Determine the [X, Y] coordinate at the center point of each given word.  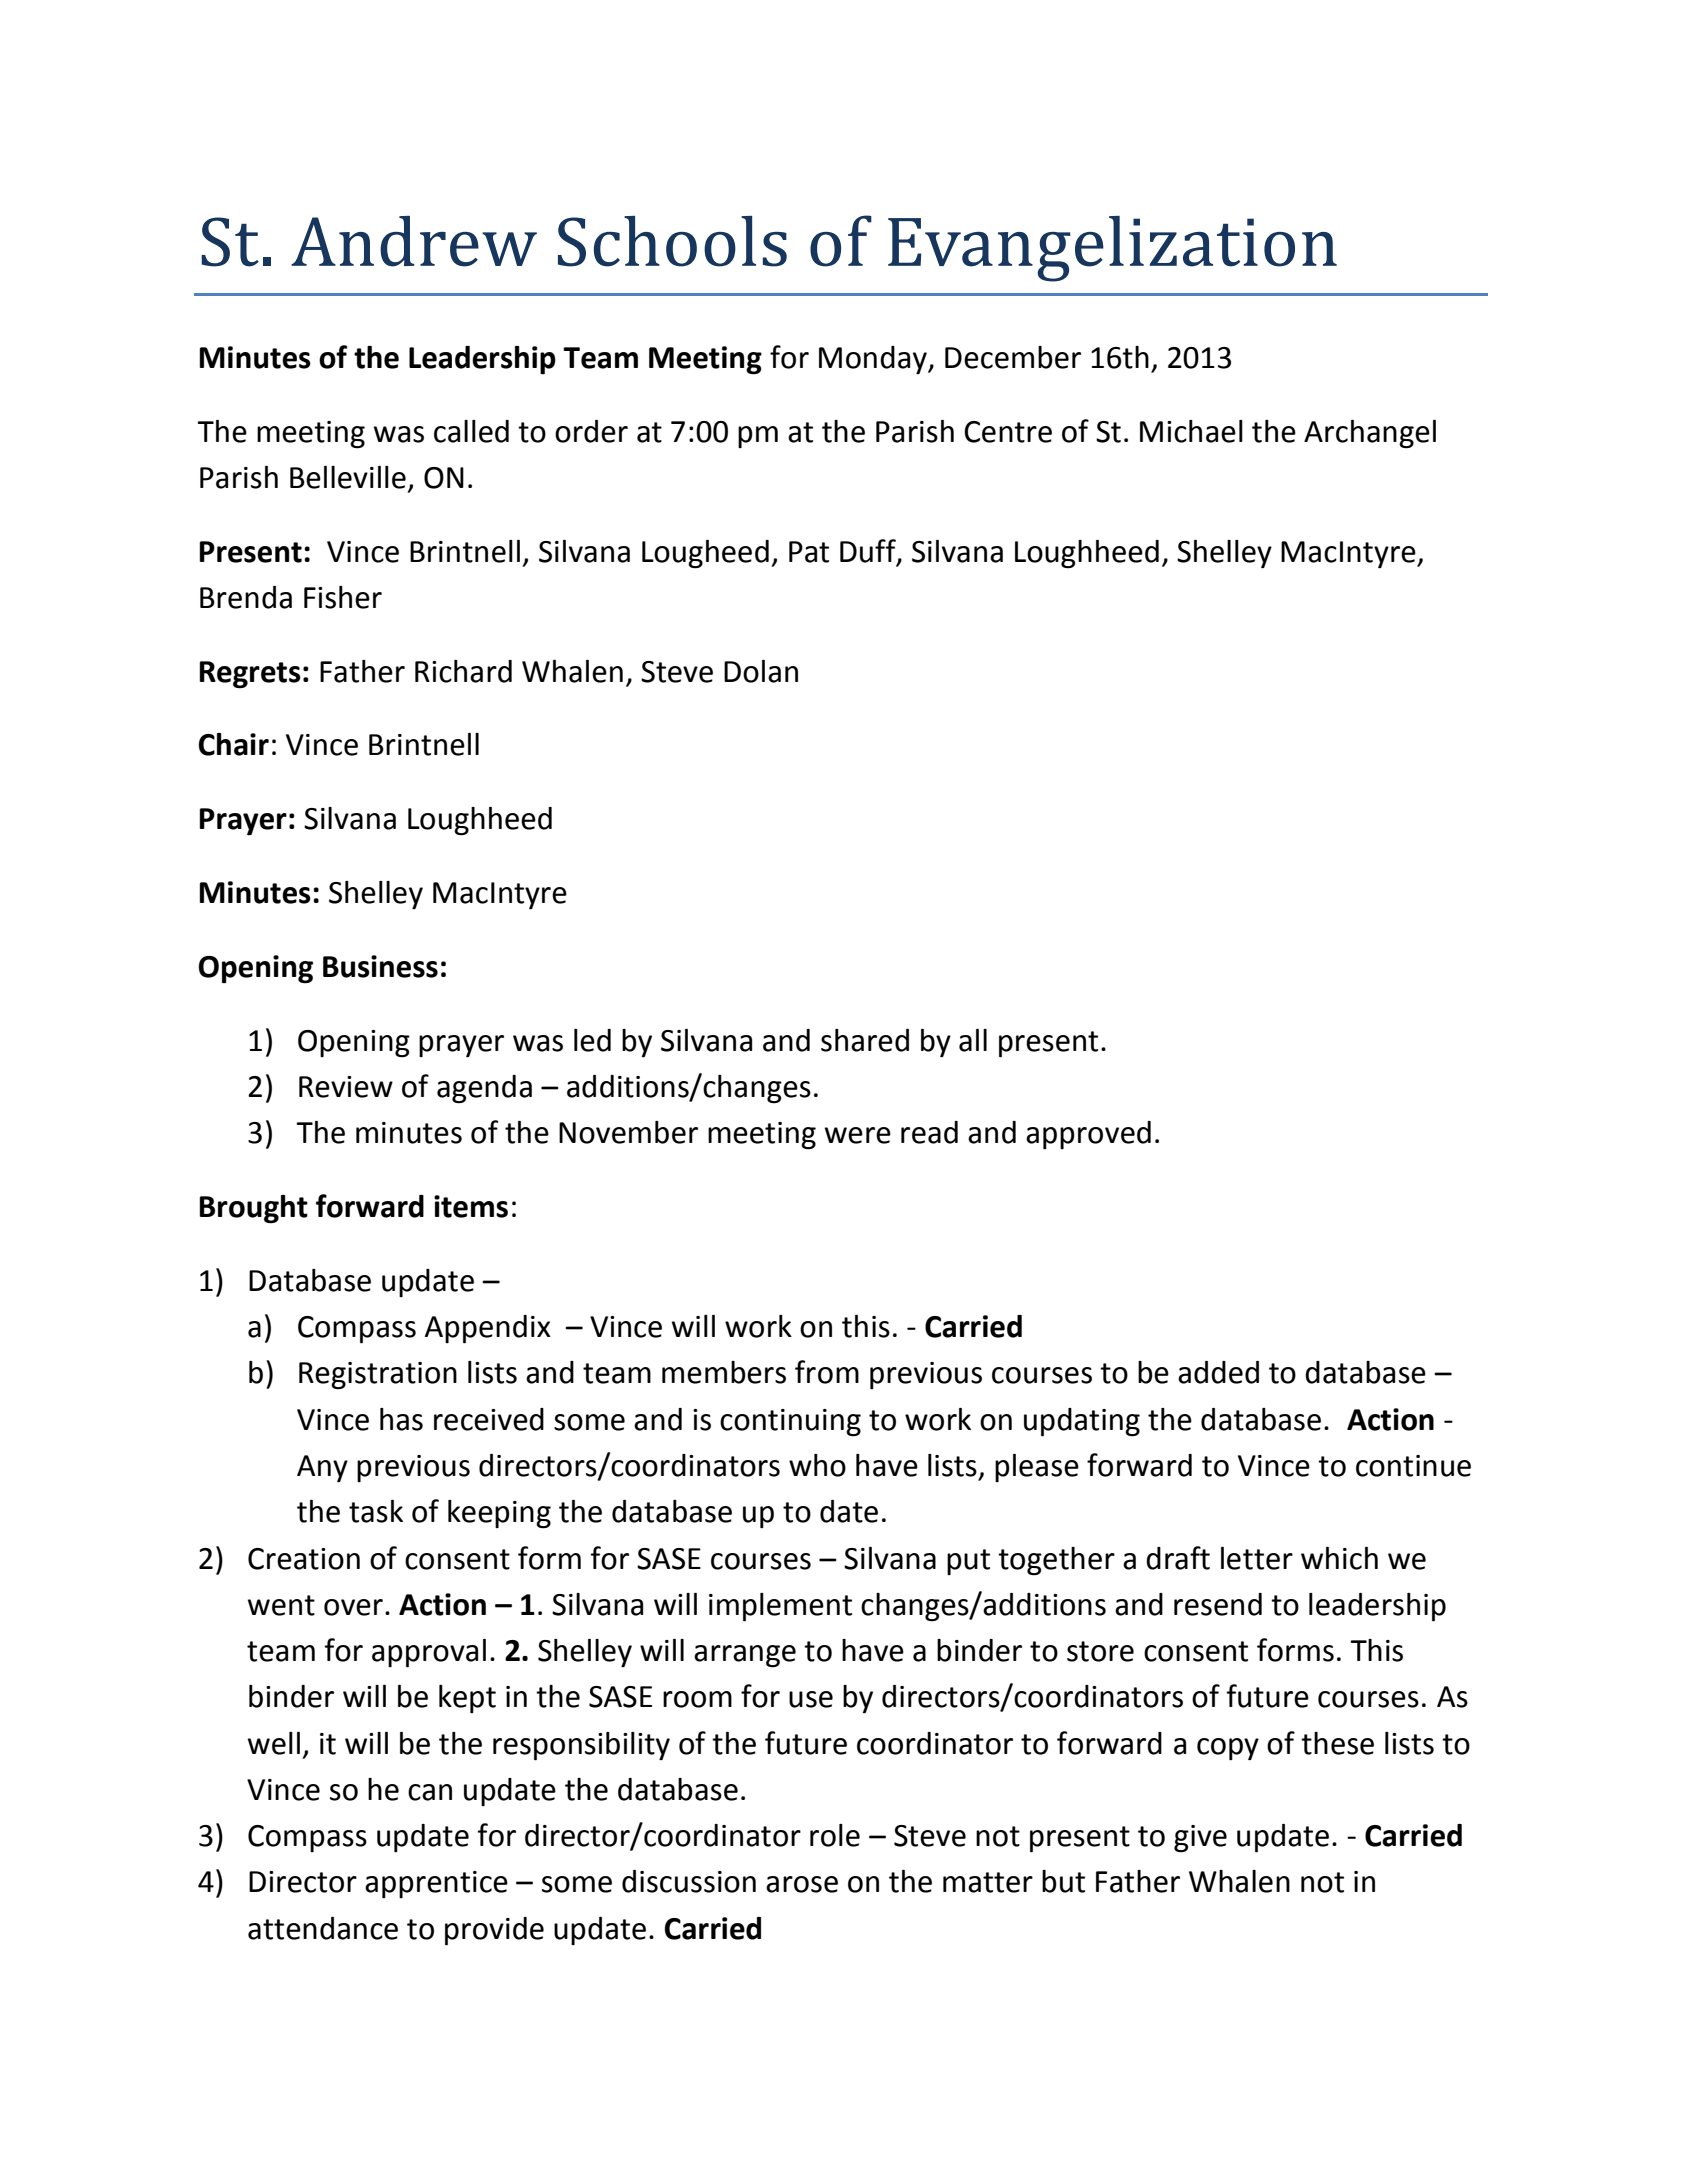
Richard [463, 671]
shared [865, 1040]
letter [1257, 1558]
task [376, 1511]
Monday [874, 360]
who [817, 1465]
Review [346, 1087]
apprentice [436, 1884]
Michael [1191, 431]
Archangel [1370, 434]
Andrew [414, 241]
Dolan [761, 671]
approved [1088, 1135]
